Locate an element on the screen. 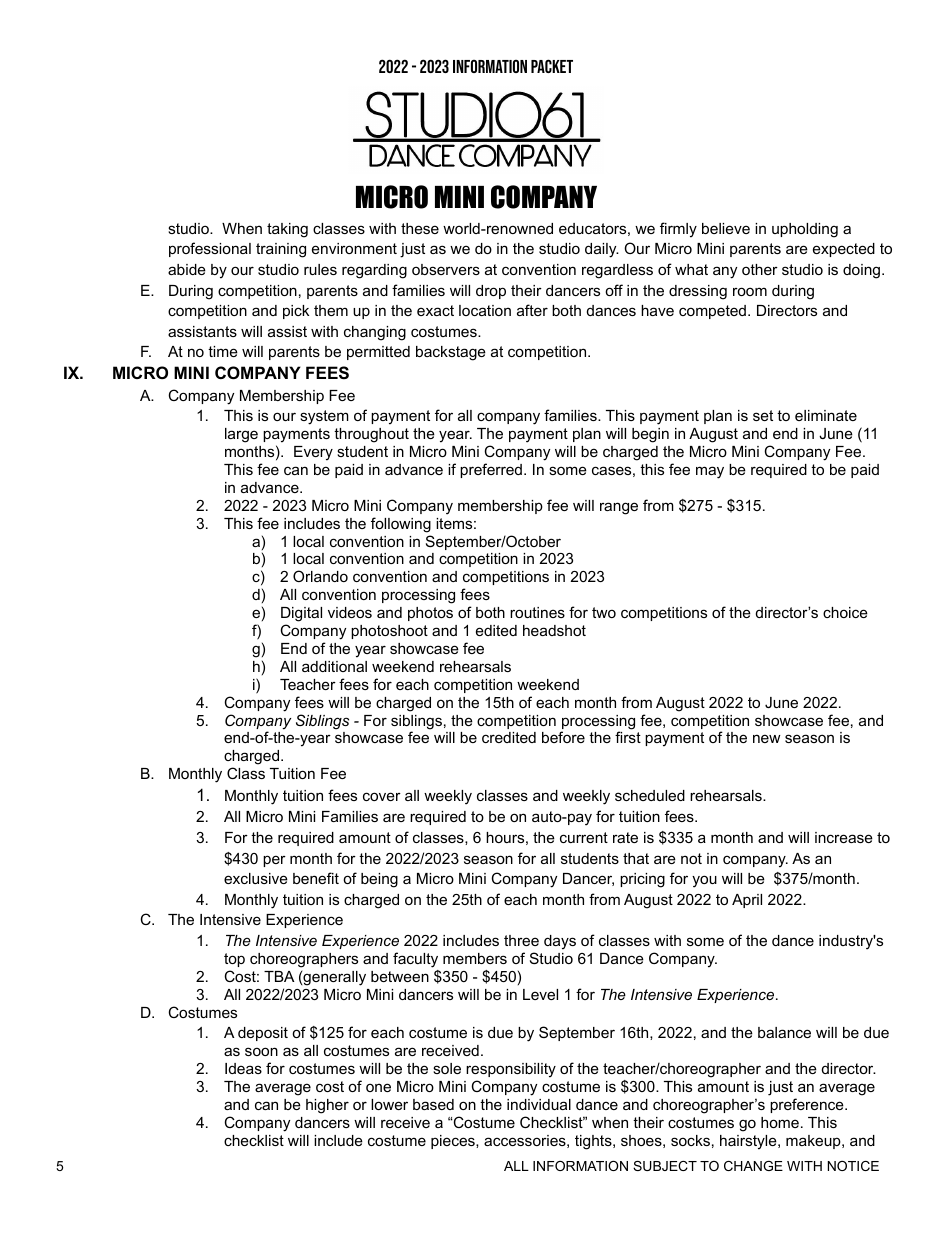  individual is located at coordinates (539, 1104).
